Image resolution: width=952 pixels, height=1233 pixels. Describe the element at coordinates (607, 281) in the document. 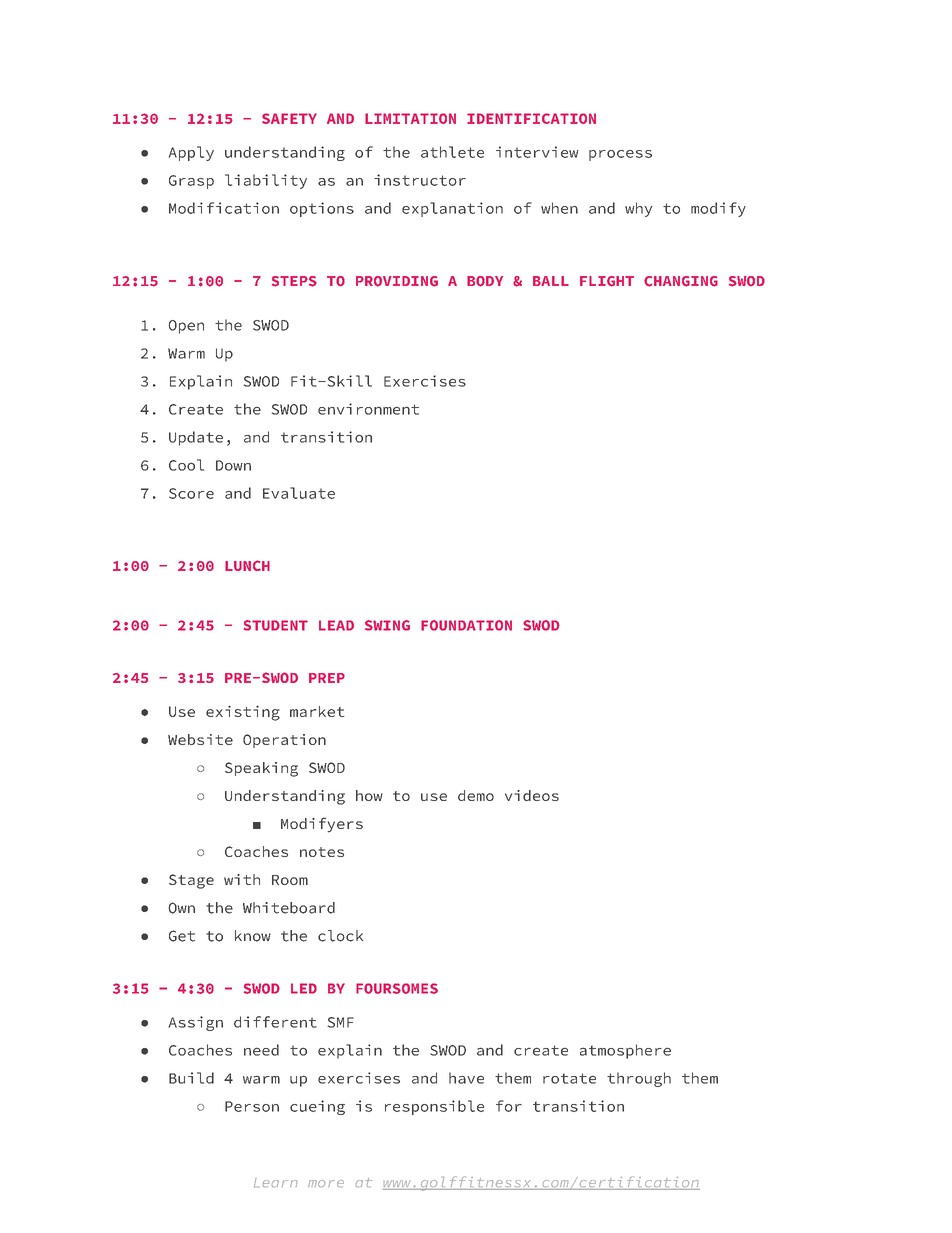

I see `FLIGHT` at that location.
